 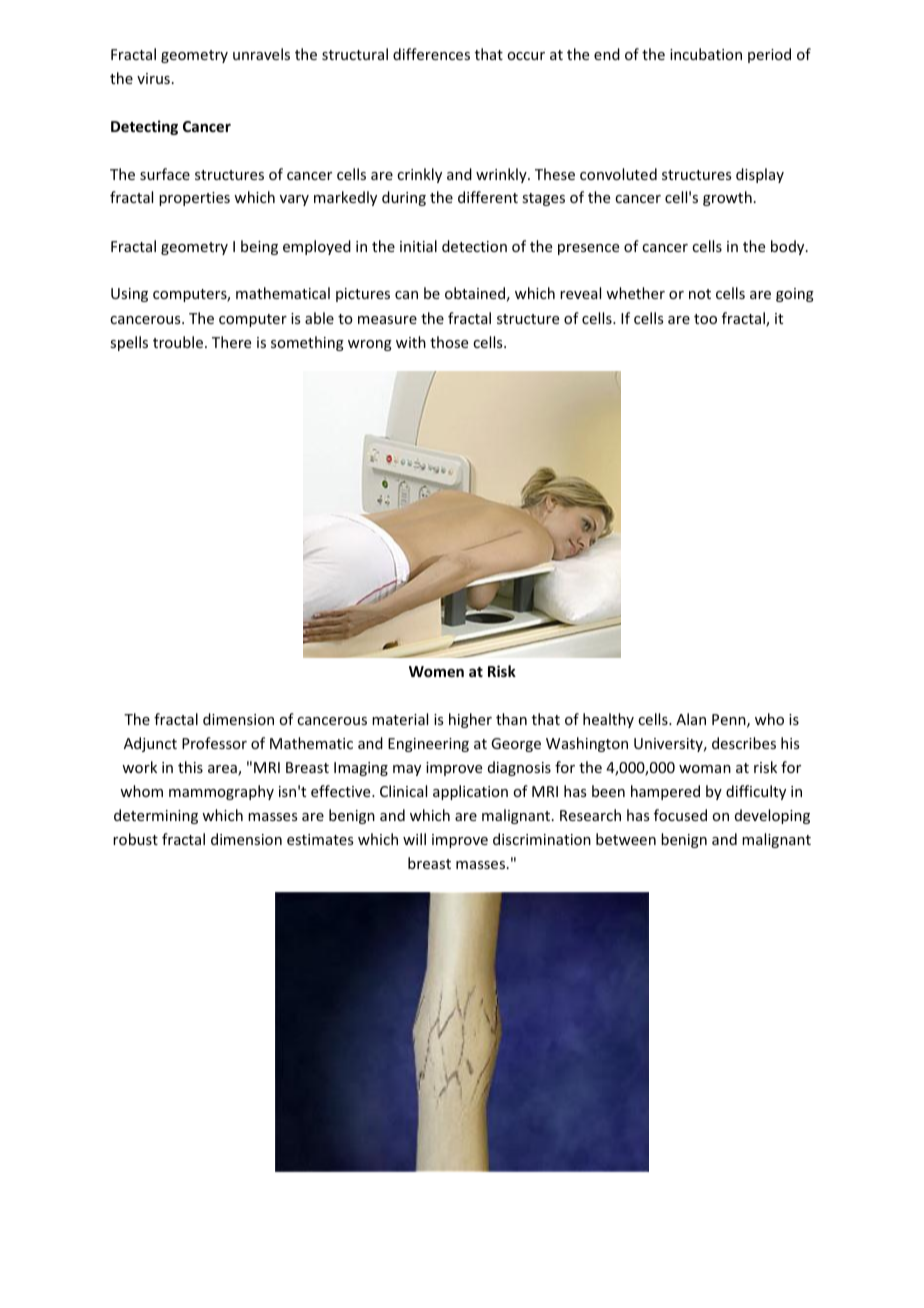 What do you see at coordinates (470, 792) in the screenshot?
I see `application` at bounding box center [470, 792].
